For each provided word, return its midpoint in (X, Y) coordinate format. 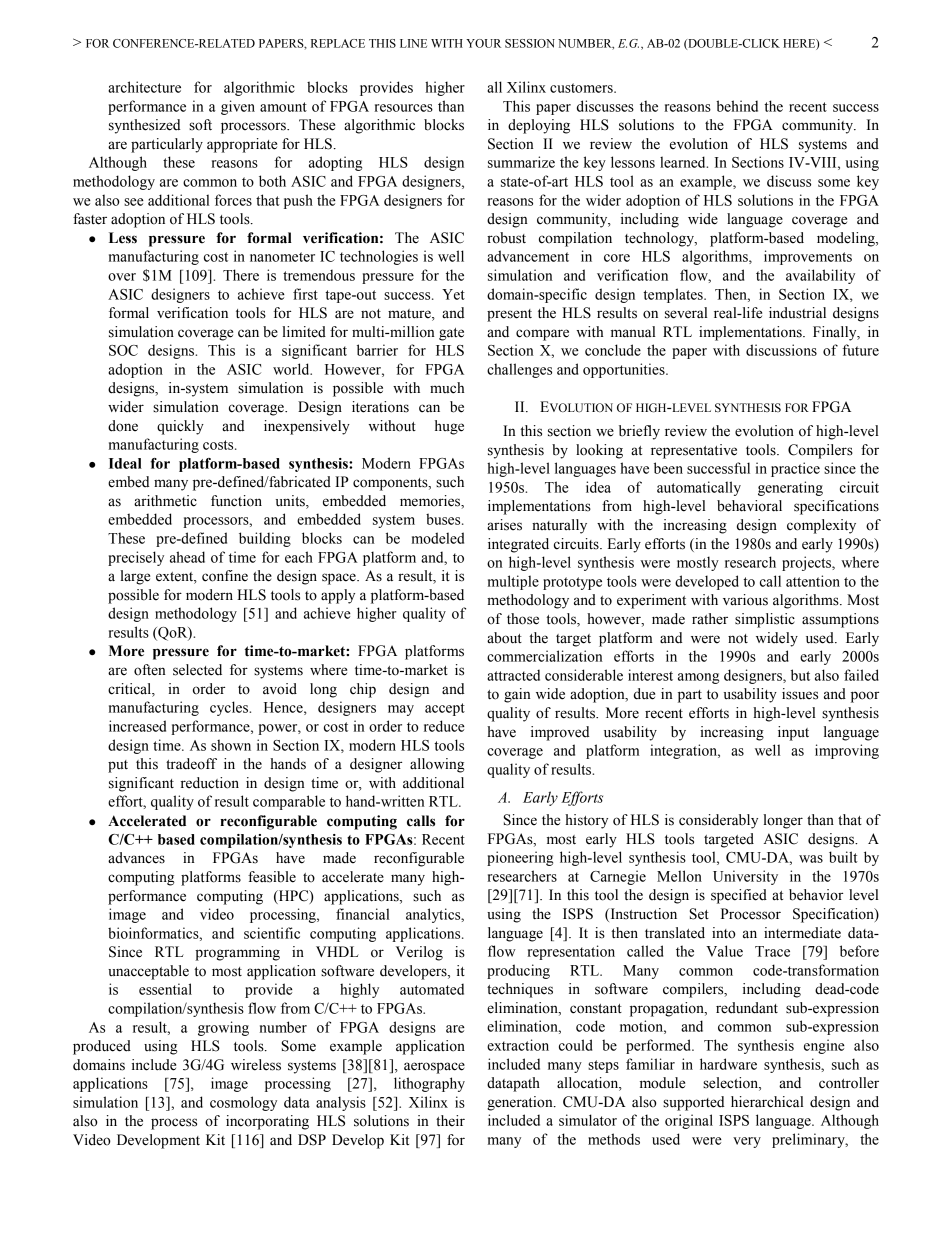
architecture (144, 87)
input (793, 733)
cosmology (243, 1103)
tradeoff (191, 764)
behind (737, 106)
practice (795, 469)
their (450, 1121)
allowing (437, 765)
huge (449, 427)
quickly (180, 427)
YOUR (483, 43)
